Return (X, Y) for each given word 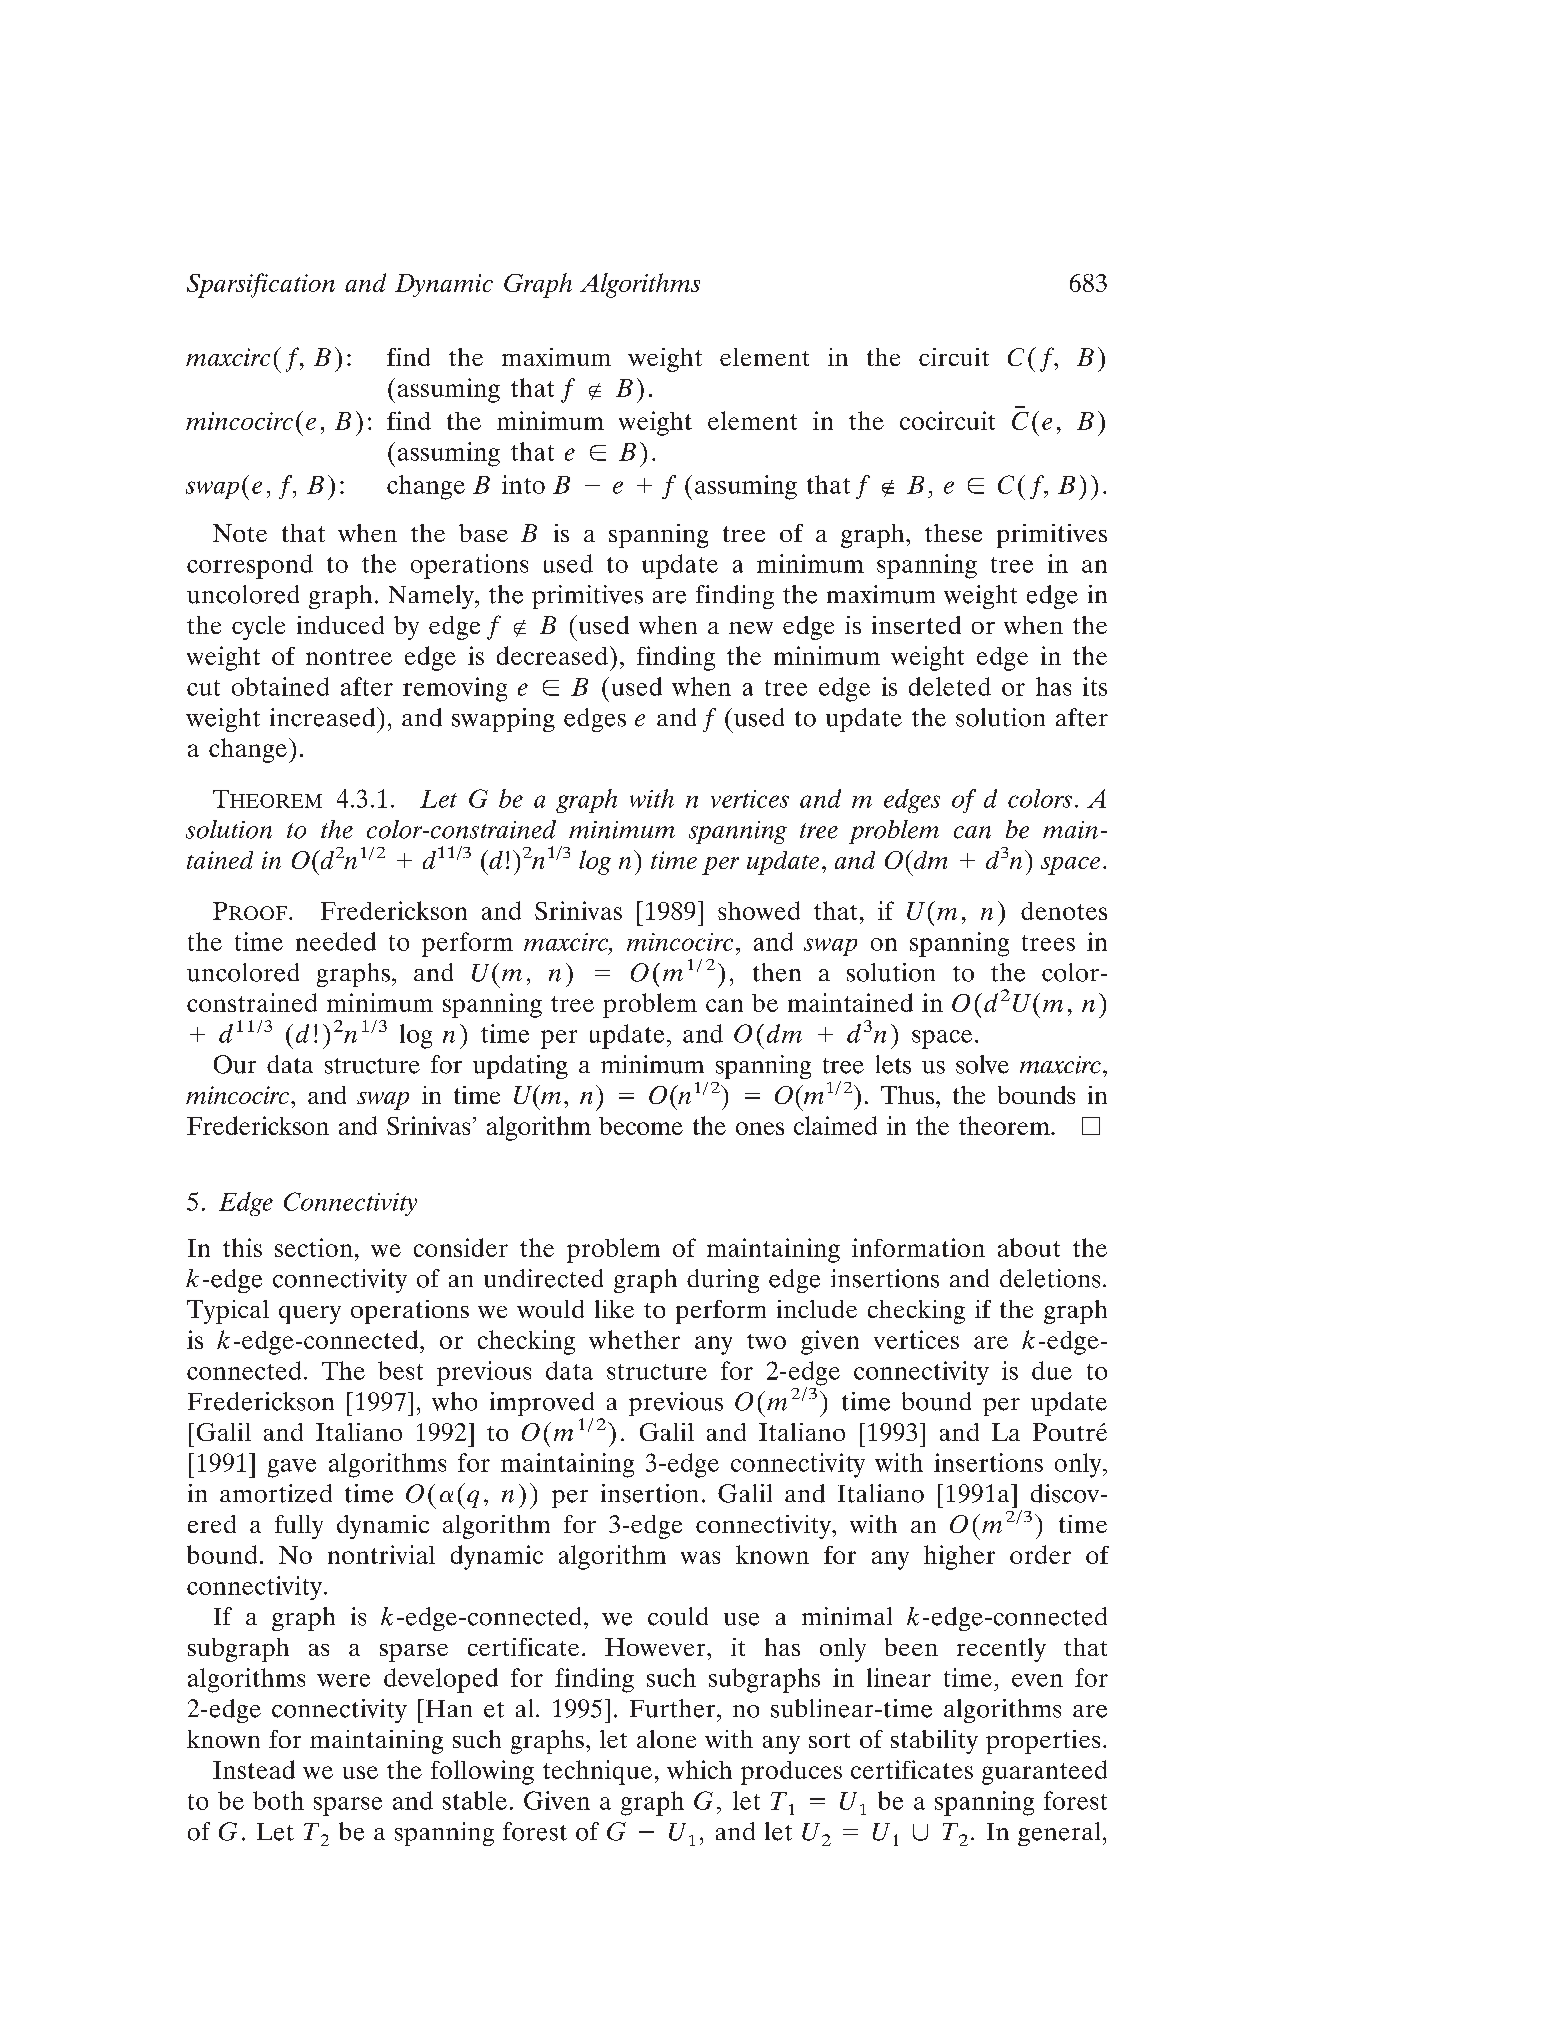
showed (759, 910)
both (278, 1800)
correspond (250, 566)
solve (982, 1064)
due (1052, 1370)
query (310, 1315)
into (523, 484)
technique (597, 1772)
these (953, 533)
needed (336, 941)
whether (634, 1339)
